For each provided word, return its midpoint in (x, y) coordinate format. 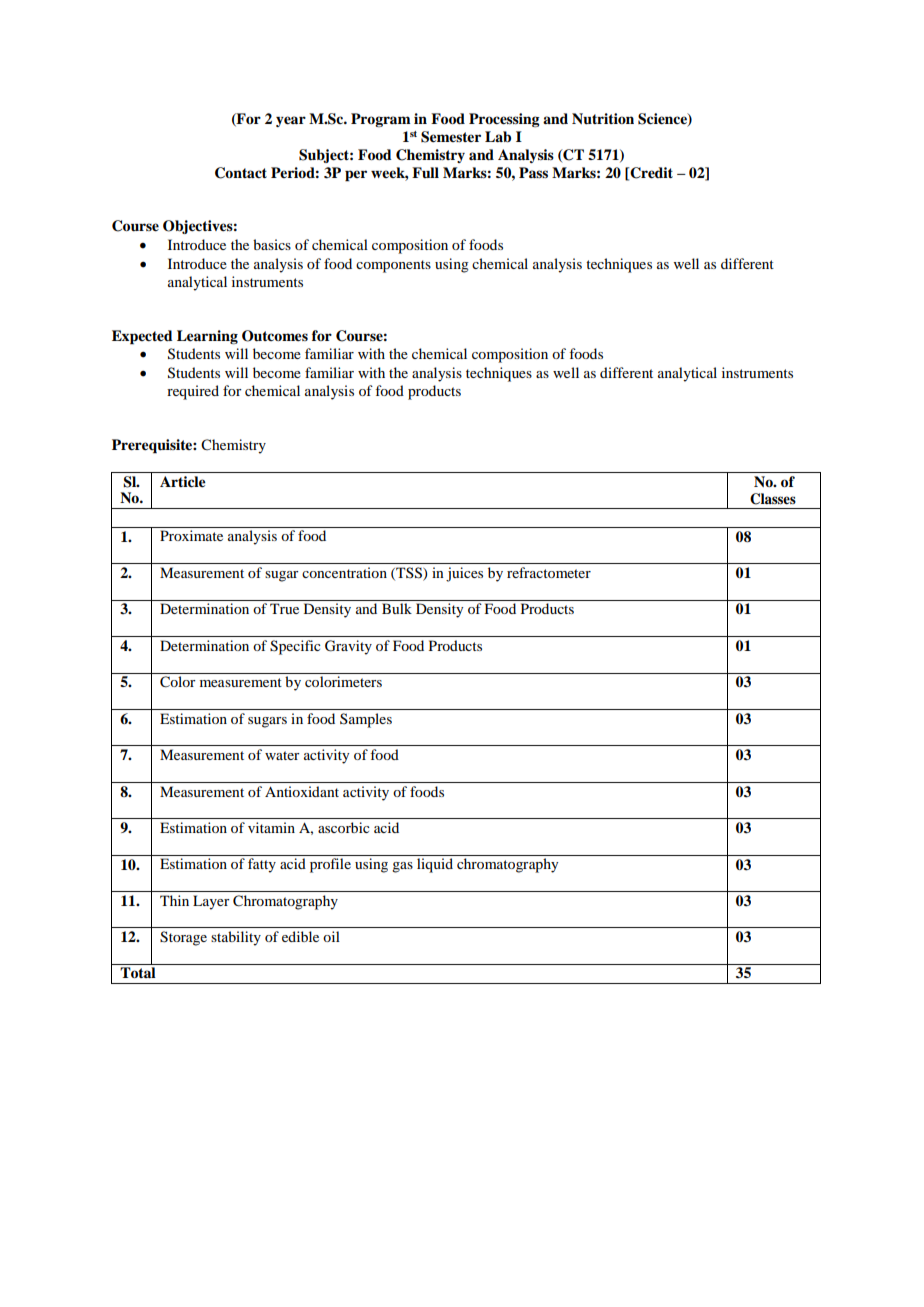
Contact (241, 173)
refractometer (549, 572)
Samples (366, 720)
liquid (435, 865)
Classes (773, 499)
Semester (451, 137)
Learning (207, 337)
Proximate (191, 535)
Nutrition (603, 119)
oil (331, 936)
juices (464, 574)
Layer (211, 902)
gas (402, 867)
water (282, 755)
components (393, 266)
